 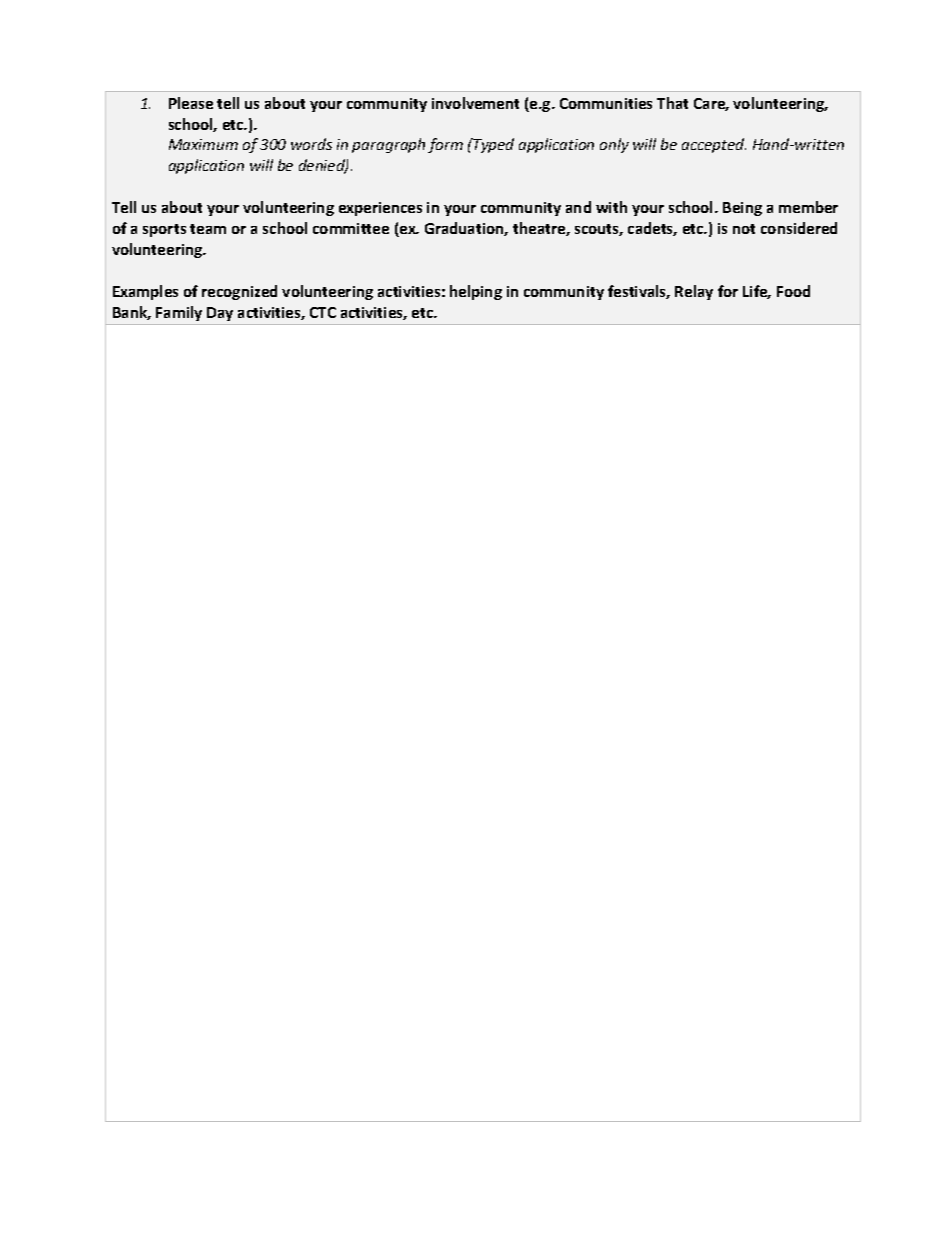 What do you see at coordinates (191, 103) in the screenshot?
I see `Please` at bounding box center [191, 103].
